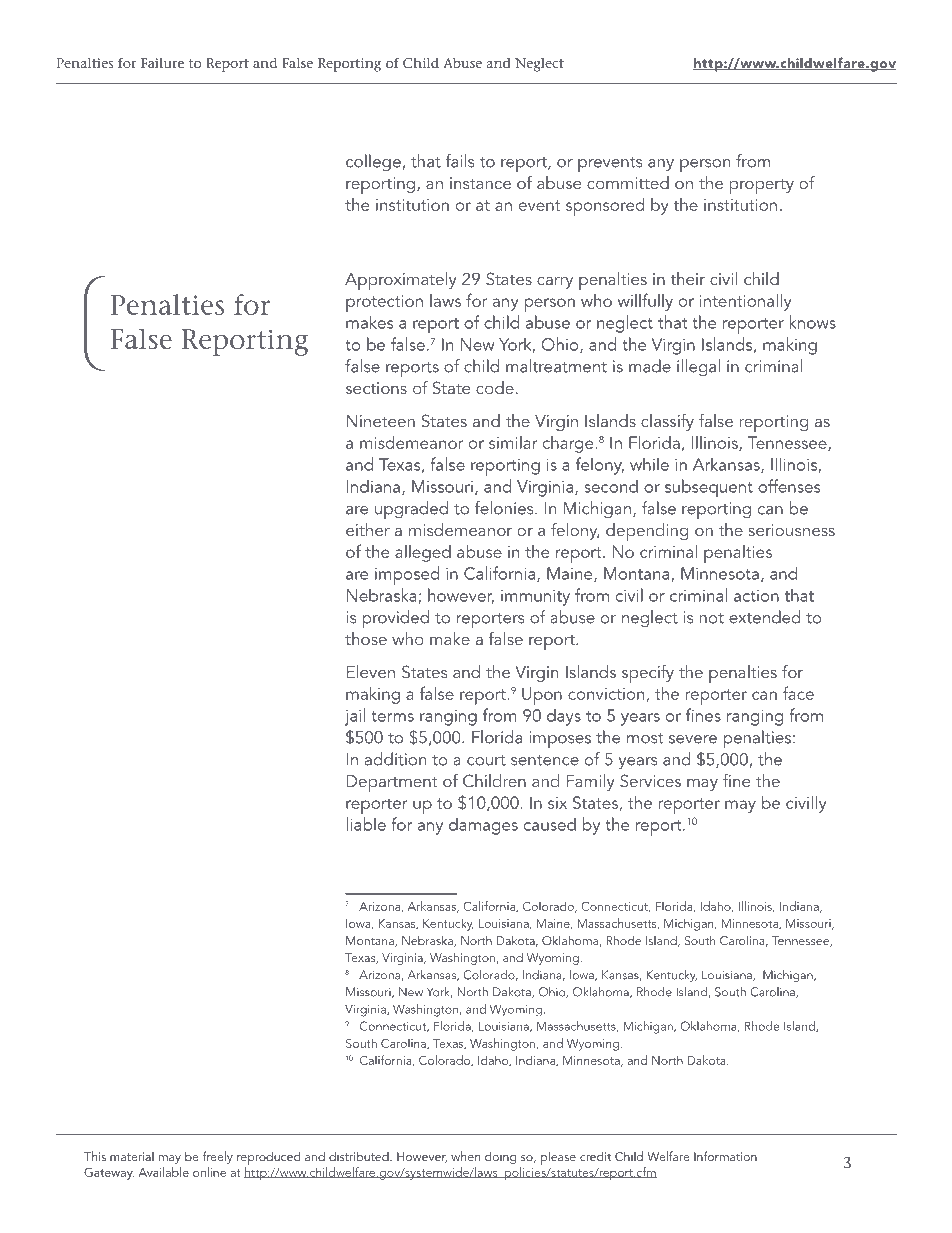  Describe the element at coordinates (495, 387) in the screenshot. I see `code` at that location.
